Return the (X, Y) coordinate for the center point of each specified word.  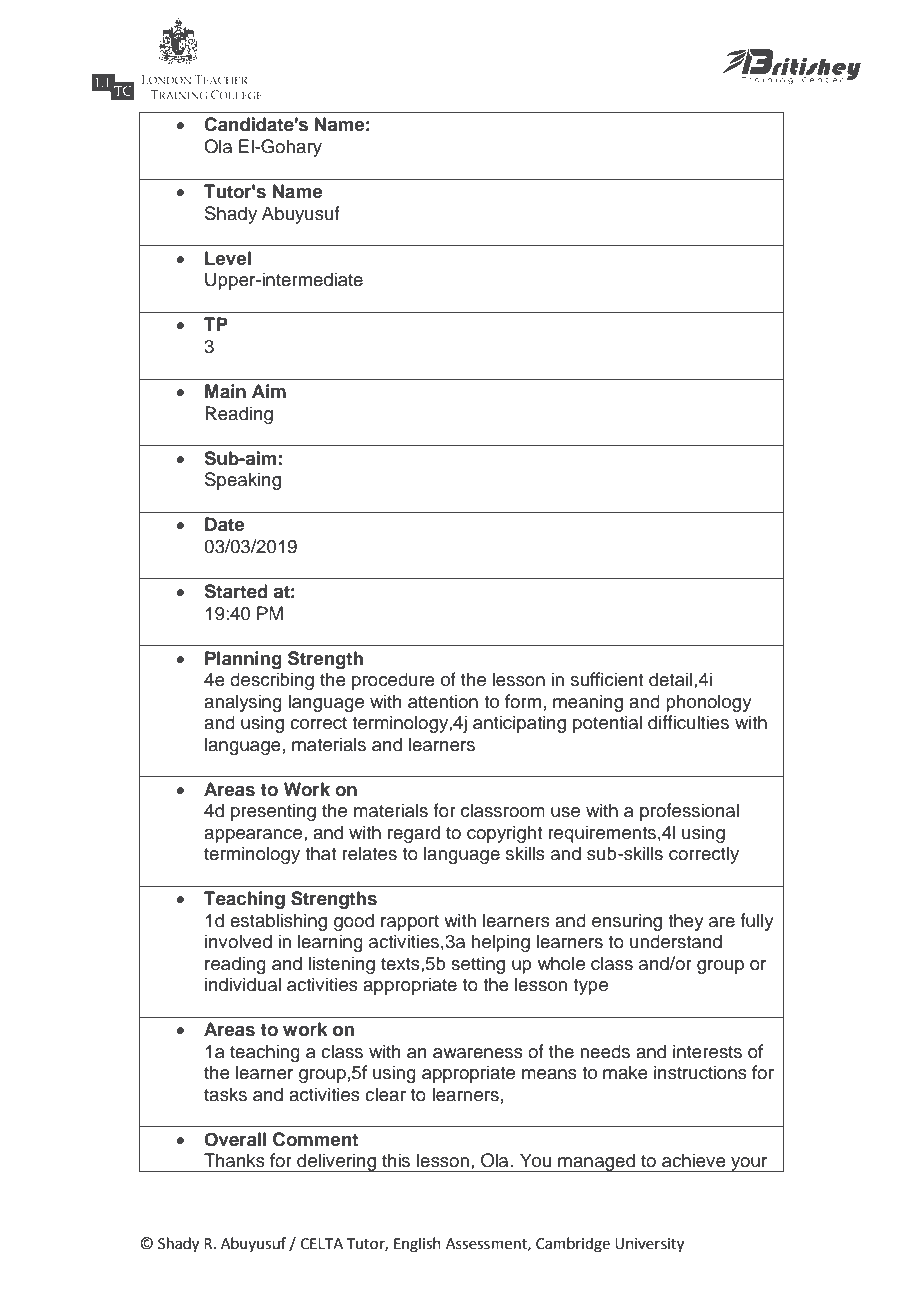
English (417, 1245)
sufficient (607, 679)
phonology (709, 703)
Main (225, 391)
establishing (278, 922)
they (686, 922)
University (649, 1245)
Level (228, 258)
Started (236, 591)
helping (500, 943)
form (523, 701)
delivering (336, 1162)
